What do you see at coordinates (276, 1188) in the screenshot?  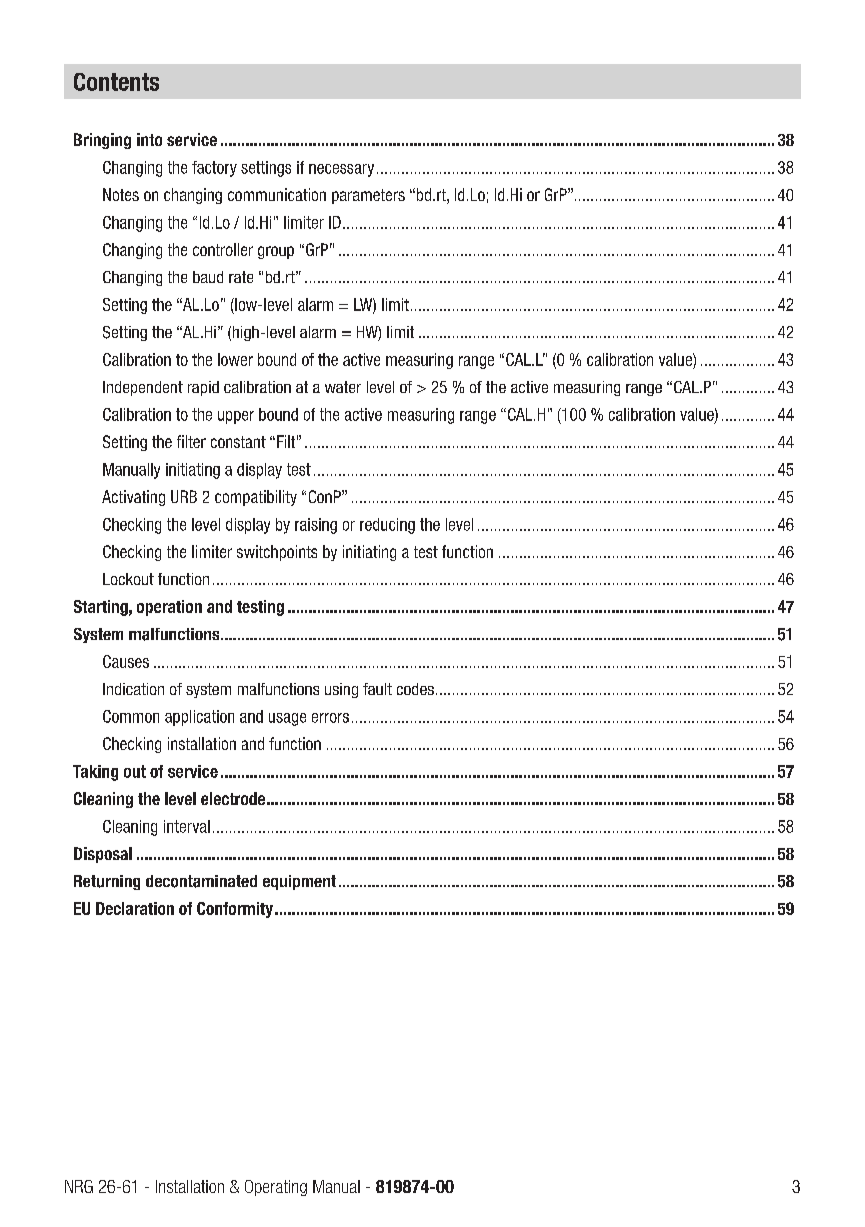 I see `Operating` at bounding box center [276, 1188].
